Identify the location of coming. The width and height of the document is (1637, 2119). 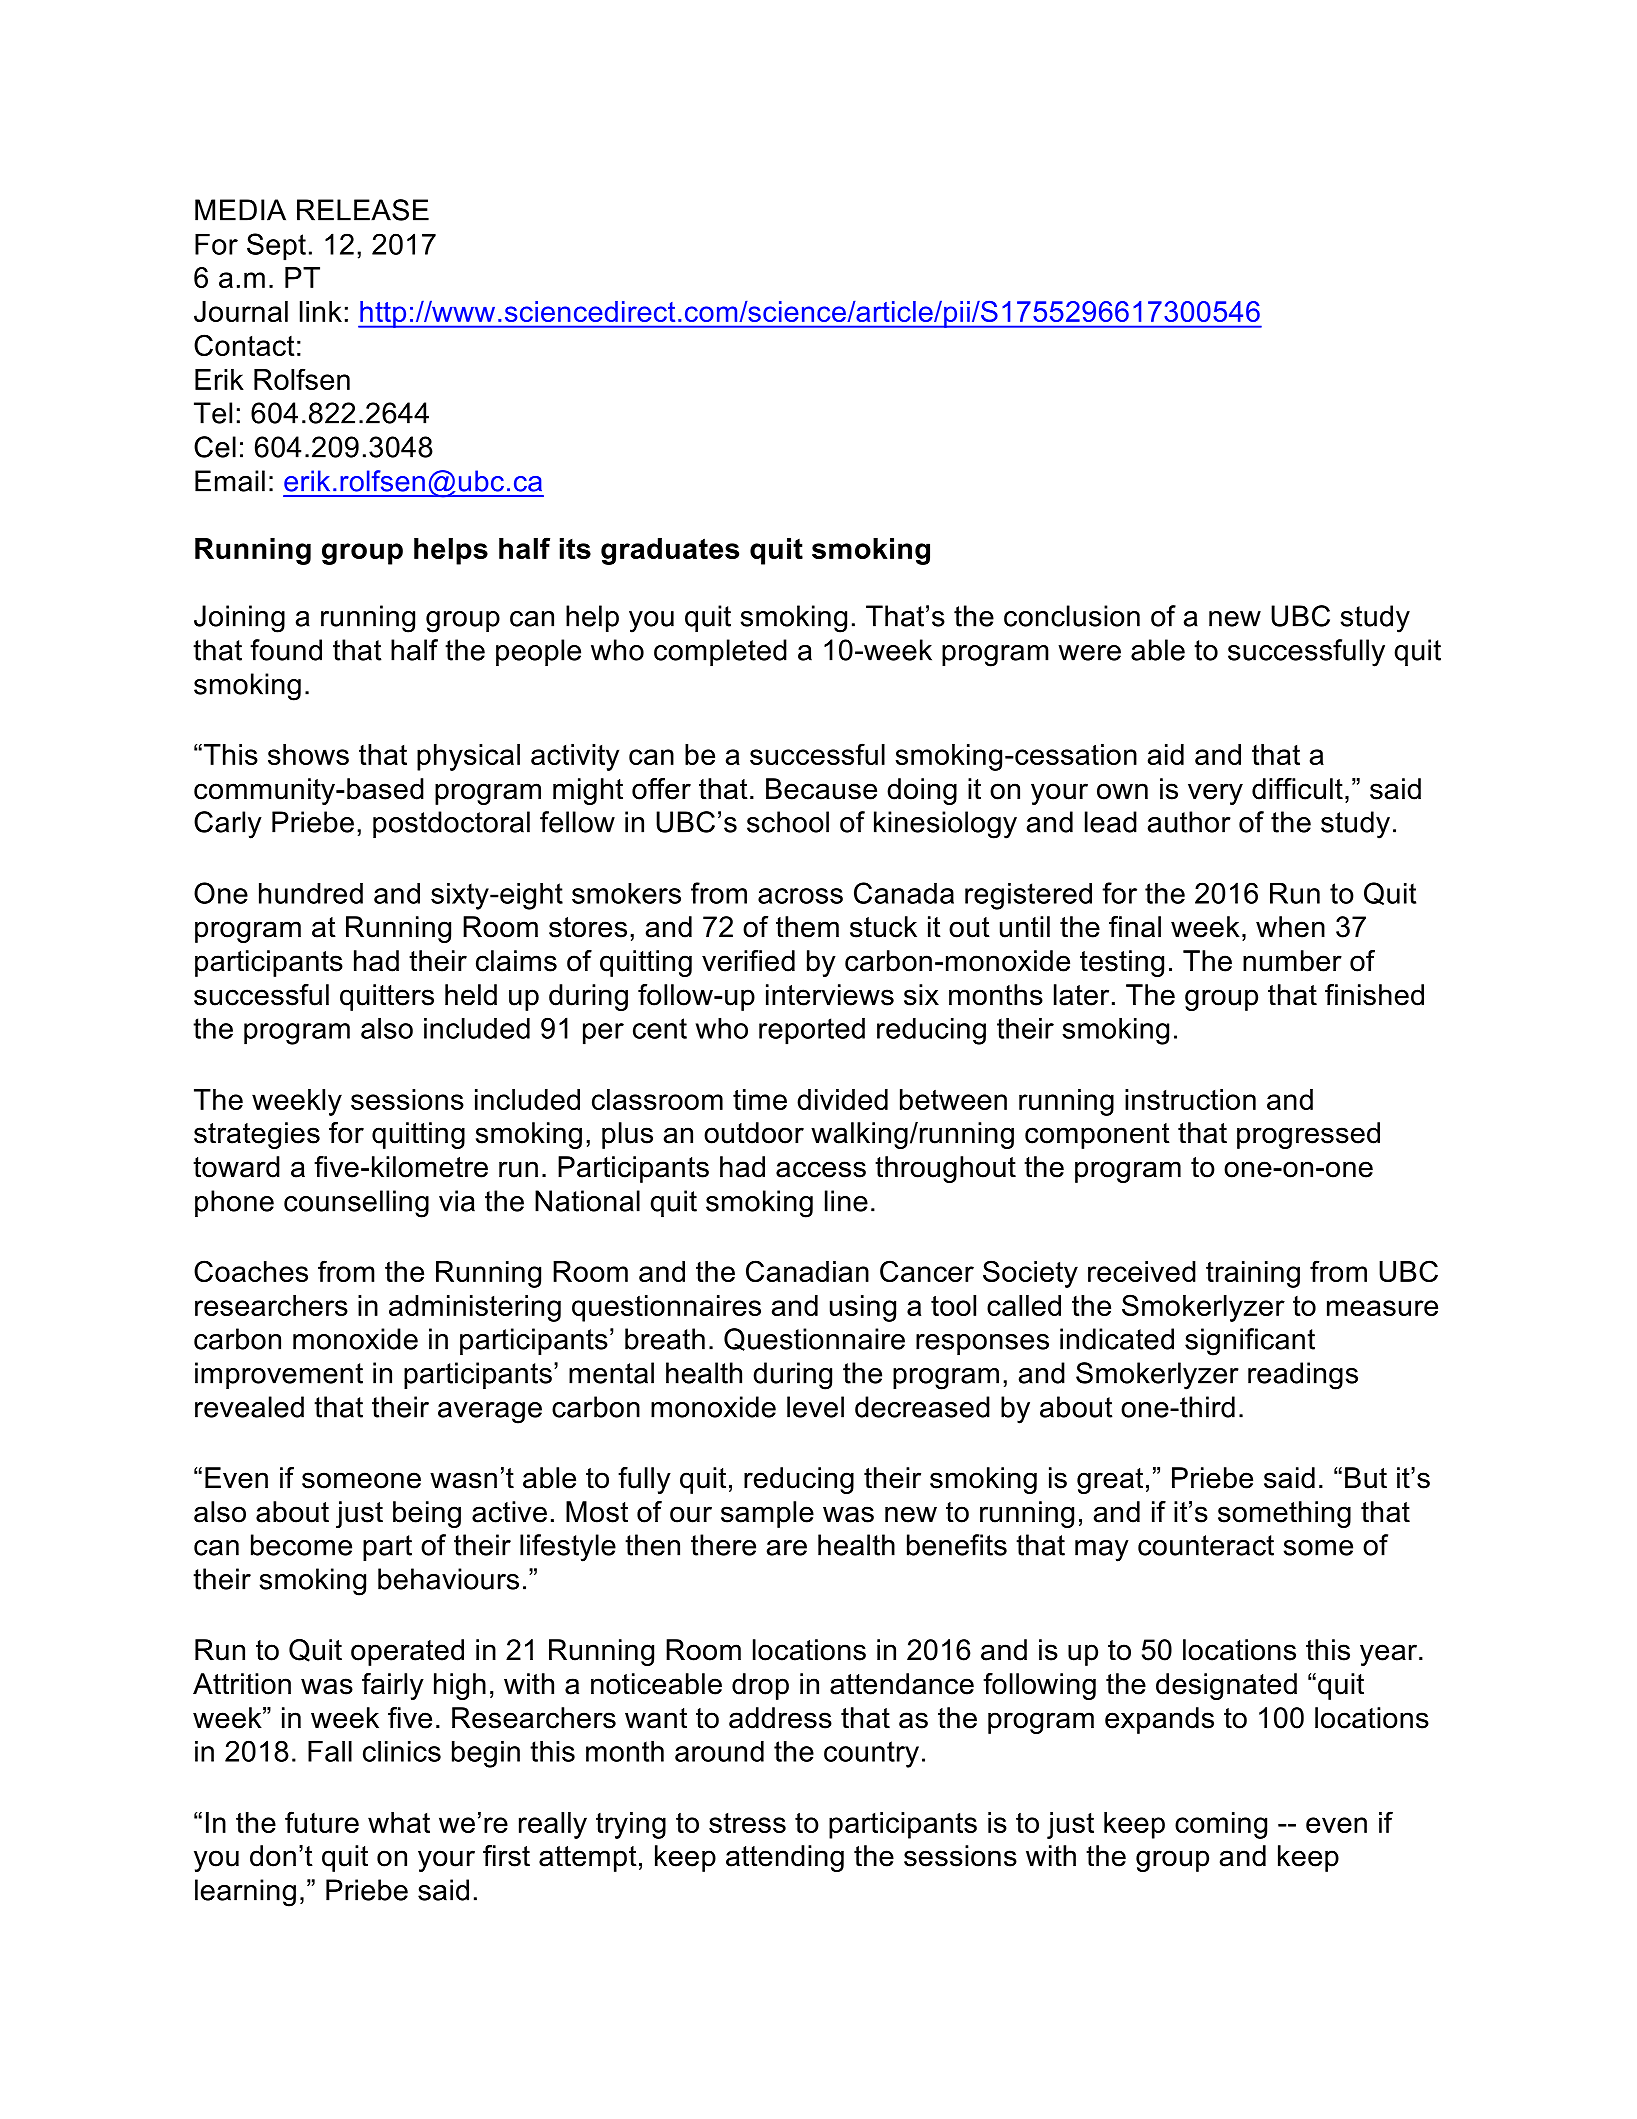
(1221, 1825).
